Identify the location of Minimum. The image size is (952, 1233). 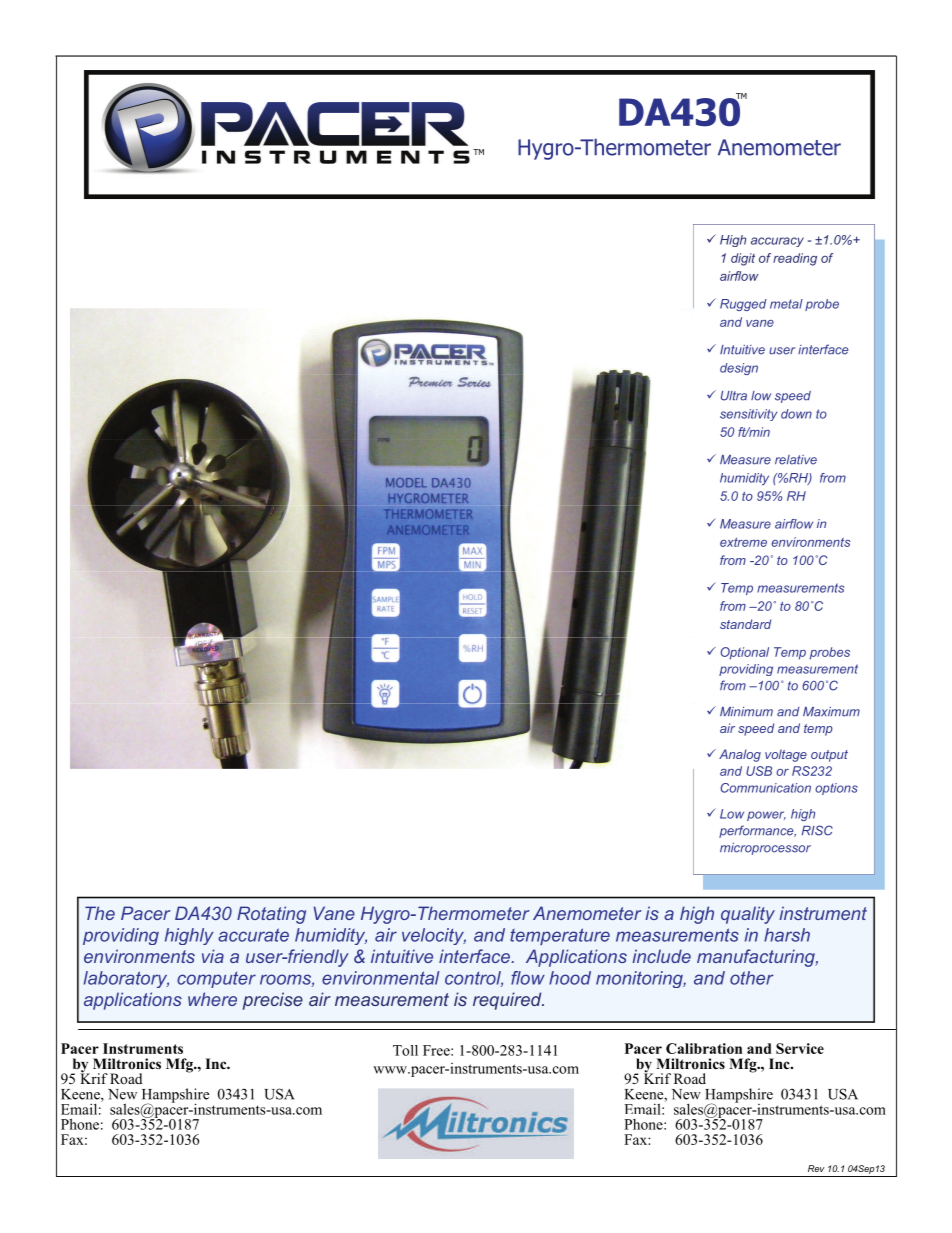
(746, 712).
